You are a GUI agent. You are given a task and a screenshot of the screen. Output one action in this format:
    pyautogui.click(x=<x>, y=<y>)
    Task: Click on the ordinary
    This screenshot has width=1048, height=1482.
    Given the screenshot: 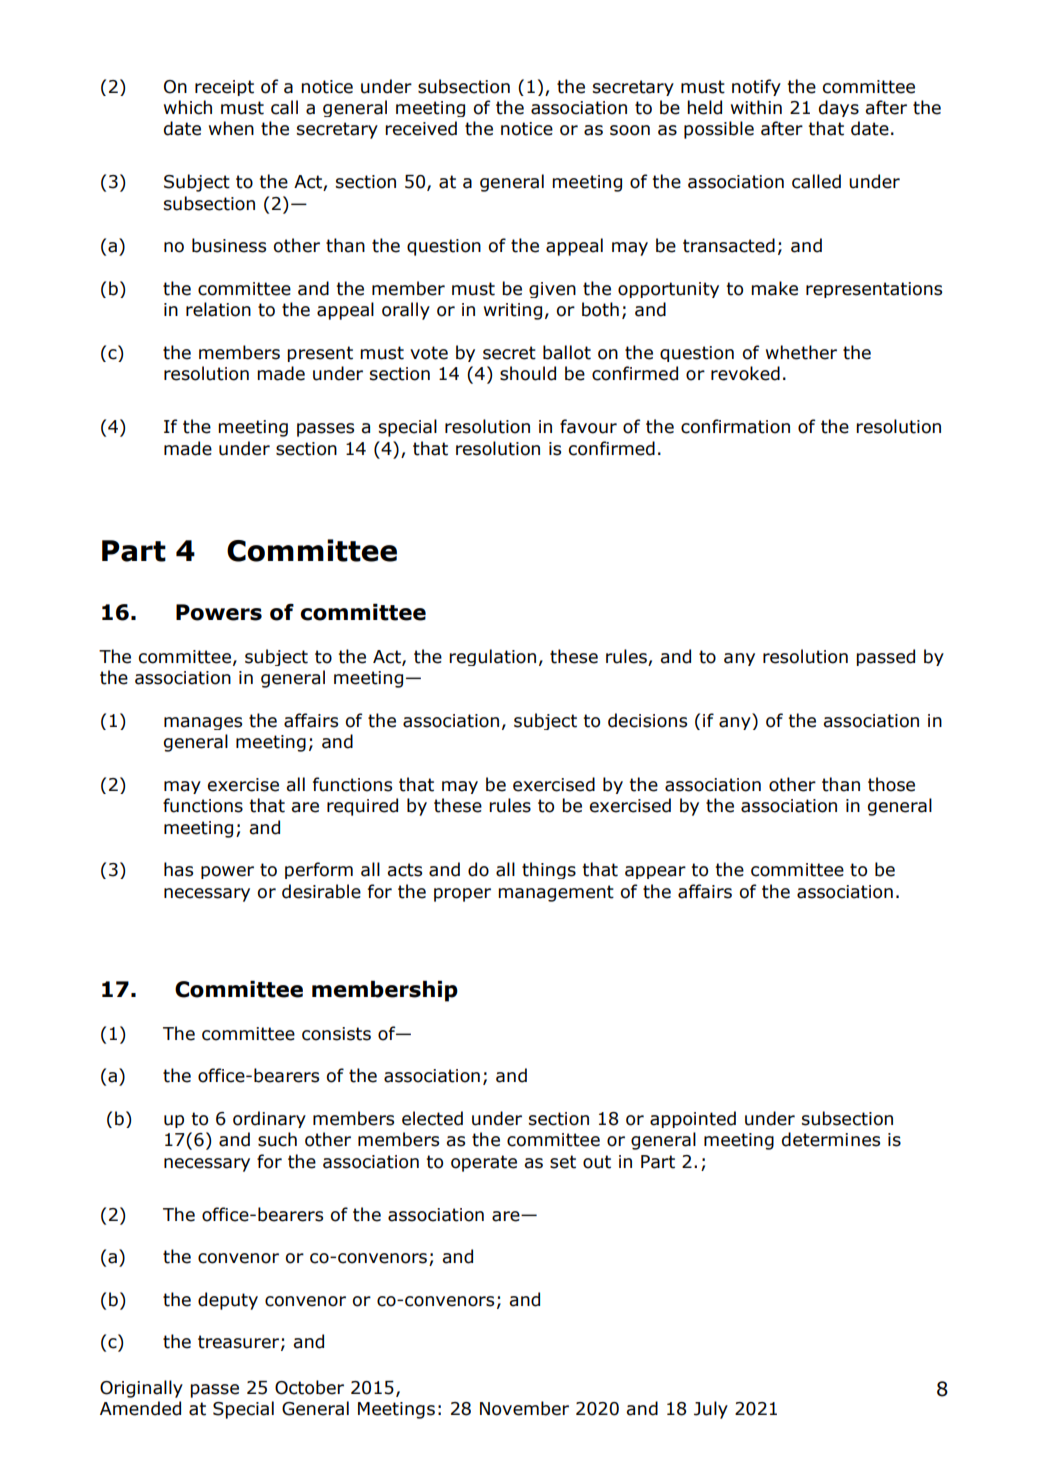 What is the action you would take?
    pyautogui.click(x=269, y=1119)
